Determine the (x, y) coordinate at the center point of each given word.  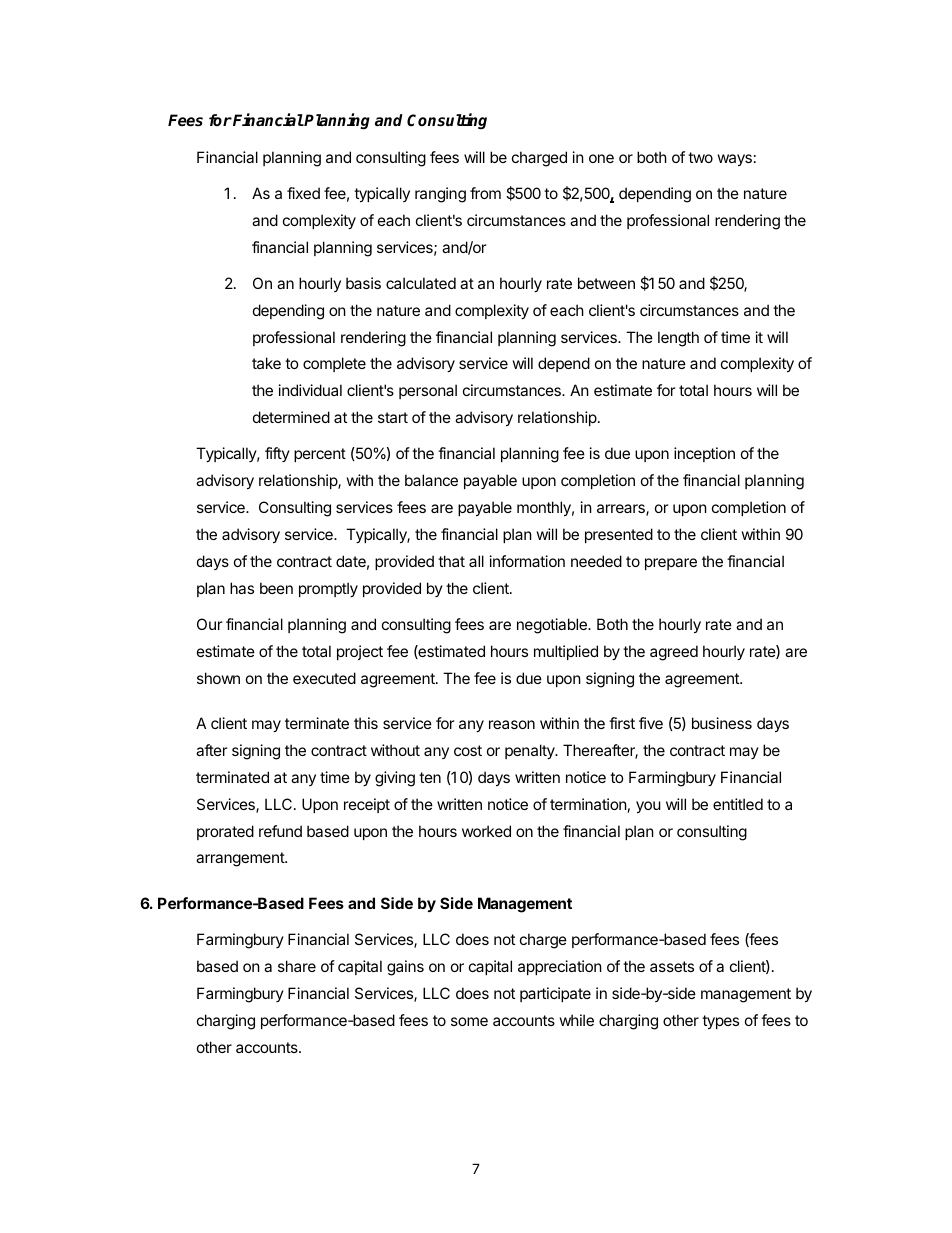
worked (486, 831)
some (469, 1021)
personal (428, 391)
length (678, 339)
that (451, 561)
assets (672, 966)
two (700, 157)
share (297, 966)
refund (280, 831)
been (276, 588)
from (485, 193)
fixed (303, 193)
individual (310, 390)
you (648, 807)
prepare (671, 564)
